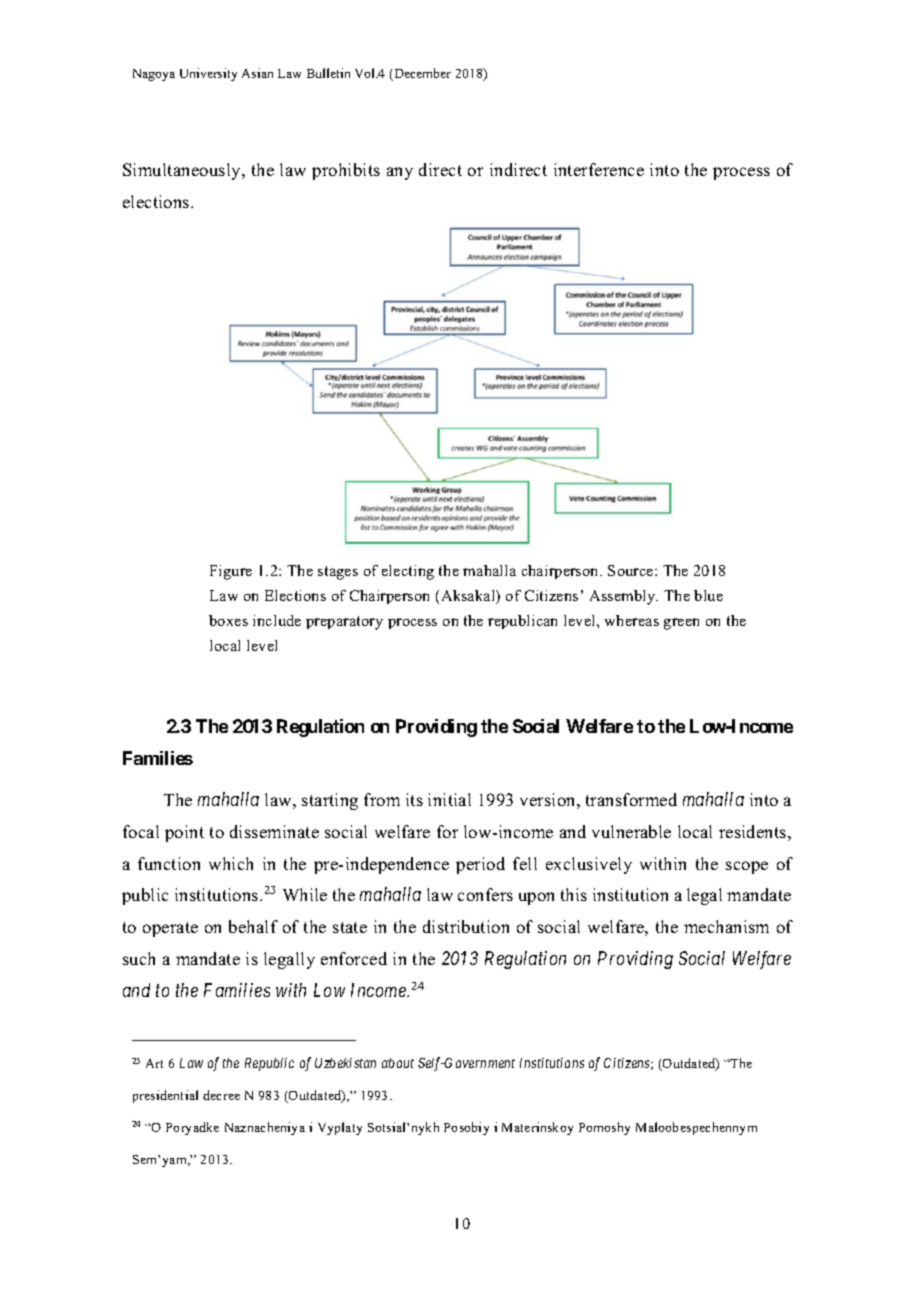 The height and width of the screenshot is (1308, 924). I want to click on Source, so click(632, 570).
